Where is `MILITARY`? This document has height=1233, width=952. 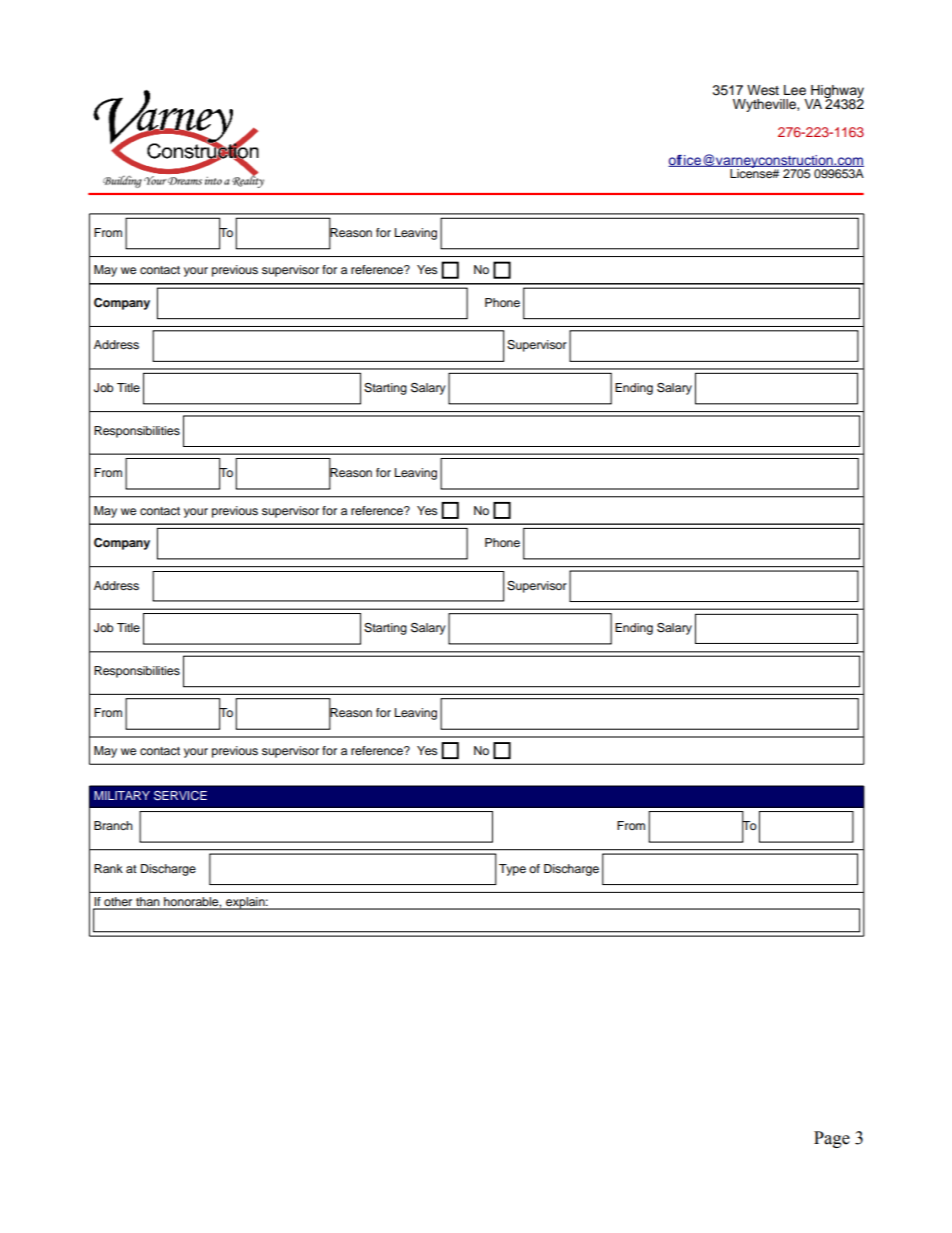 MILITARY is located at coordinates (122, 795).
